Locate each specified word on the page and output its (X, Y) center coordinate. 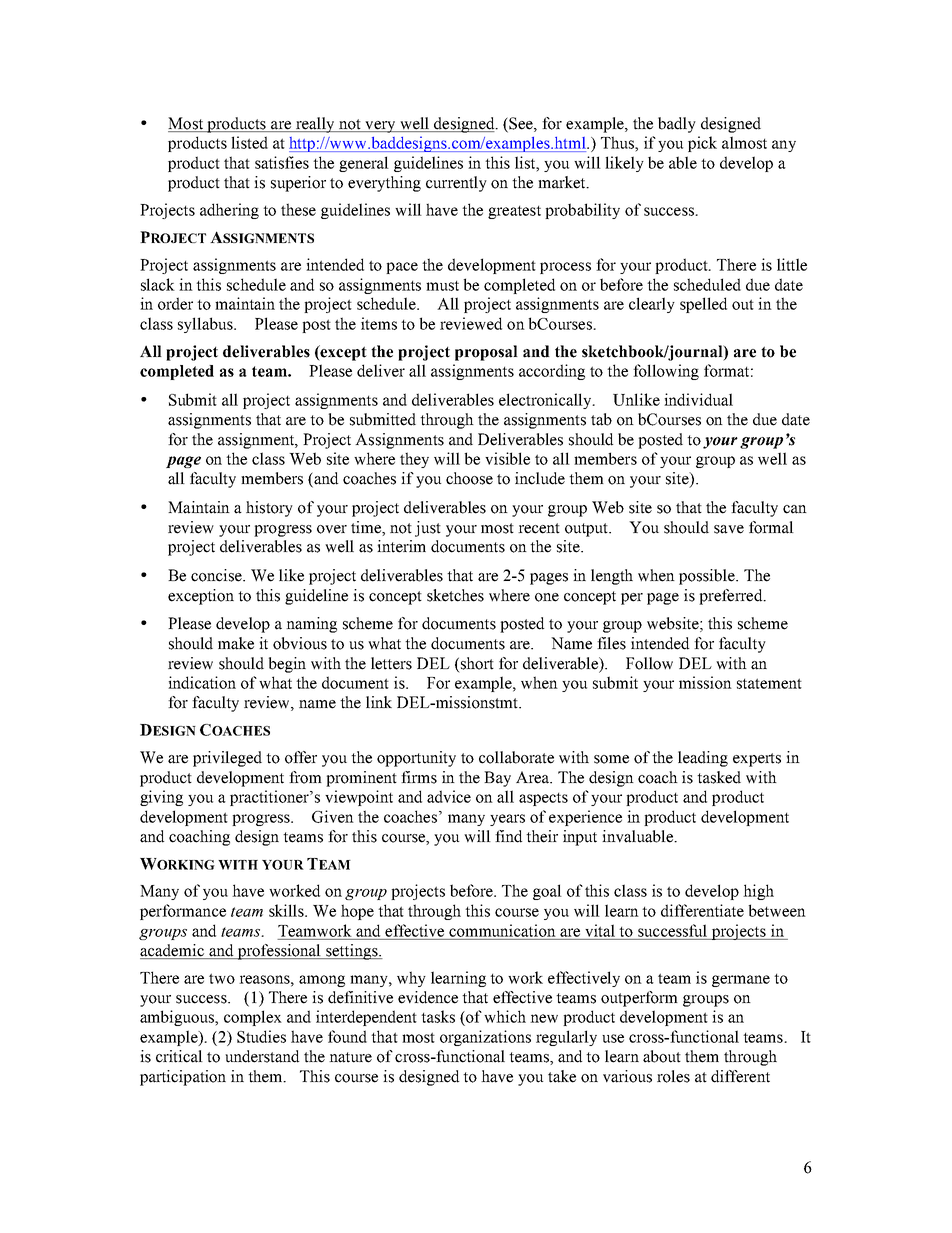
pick (702, 144)
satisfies (282, 162)
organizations (485, 1038)
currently (456, 184)
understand (262, 1056)
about (662, 1056)
